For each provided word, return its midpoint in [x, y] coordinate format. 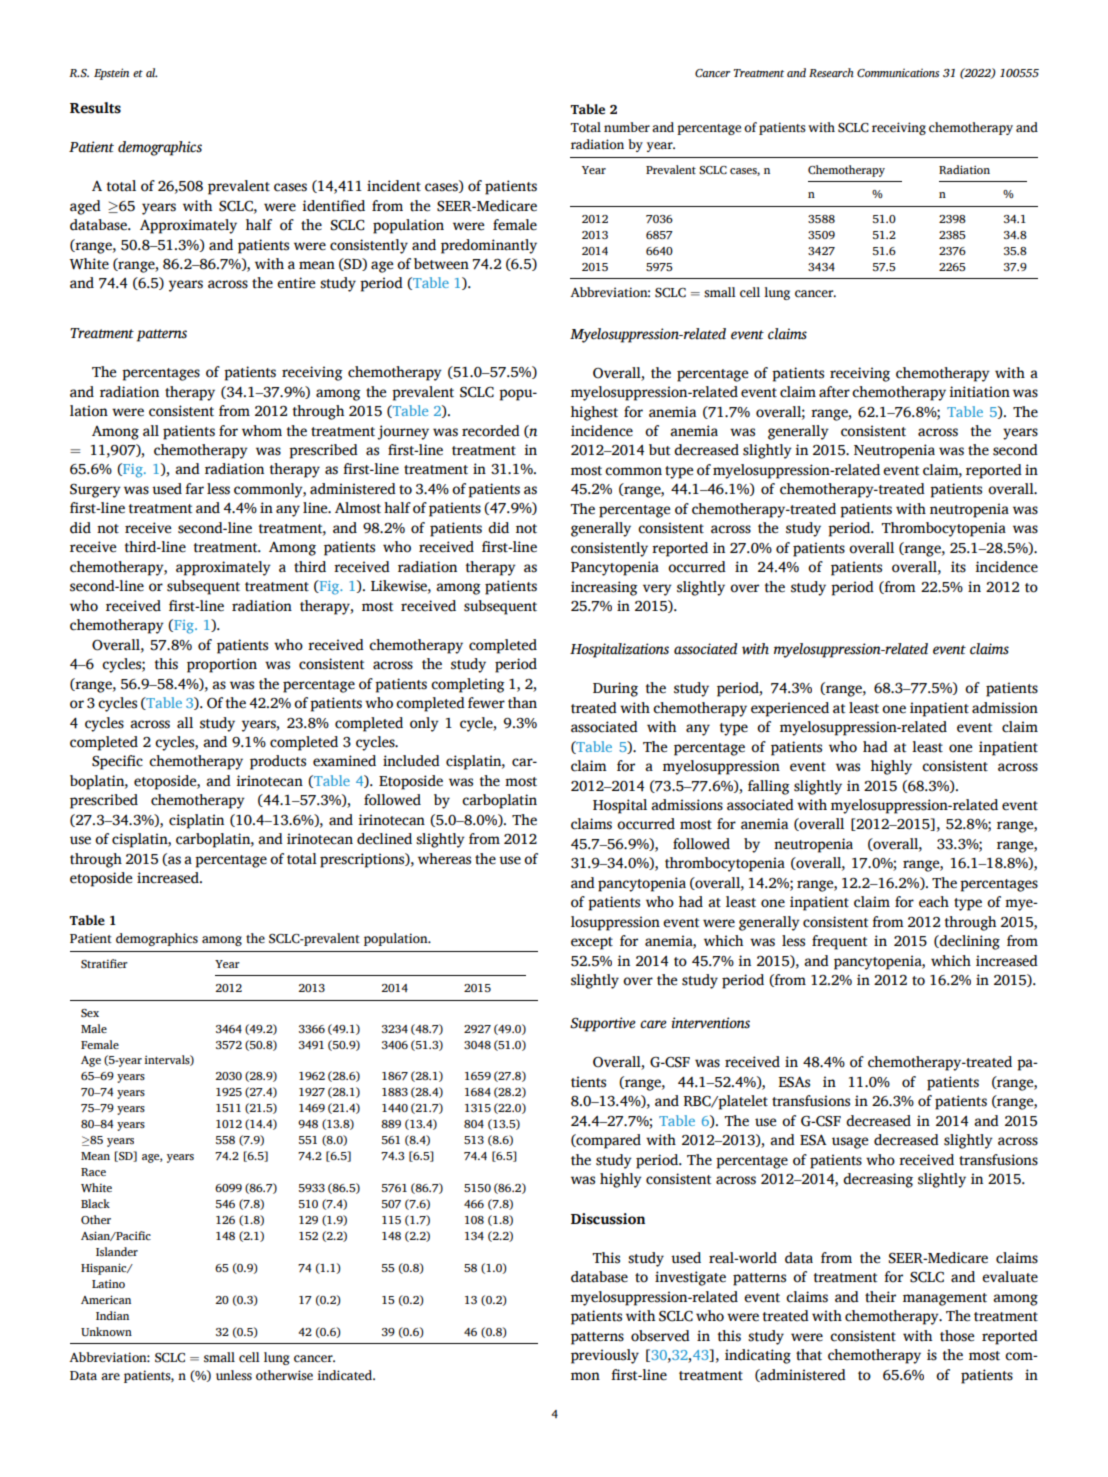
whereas [444, 859]
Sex [90, 1013]
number [627, 127]
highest [594, 413]
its [958, 567]
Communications [898, 73]
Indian [112, 1315]
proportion [222, 665]
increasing [604, 588]
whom [262, 431]
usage [850, 1143]
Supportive [603, 1024]
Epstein [111, 74]
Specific [117, 762]
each [934, 902]
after [834, 392]
